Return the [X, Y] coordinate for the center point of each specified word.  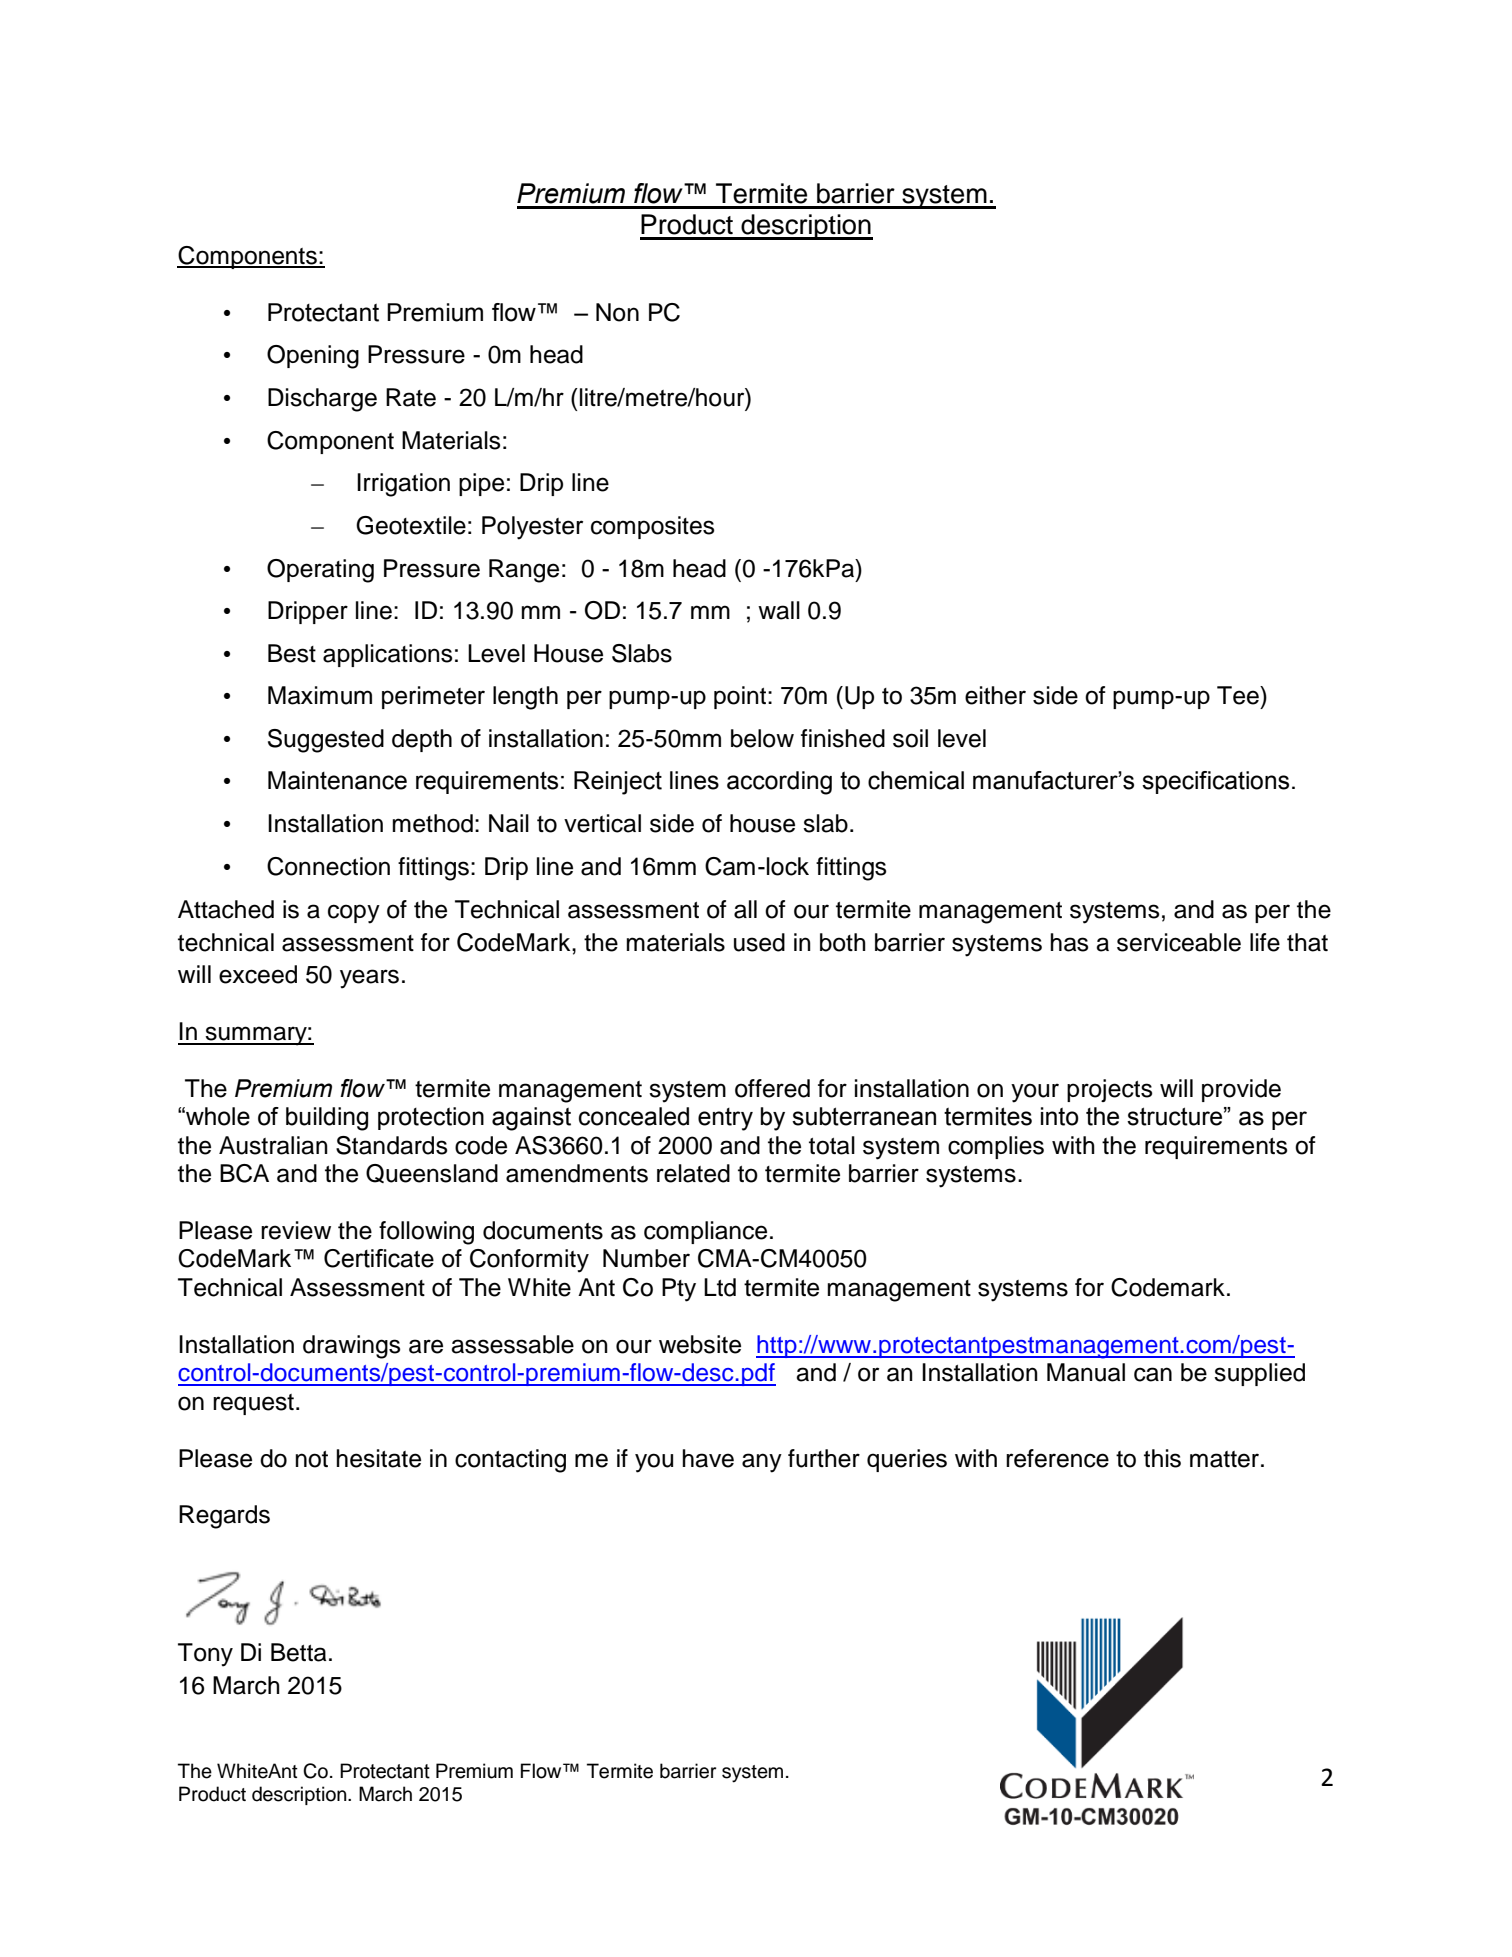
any [762, 1463]
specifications [1215, 782]
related [693, 1173]
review [296, 1230]
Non [617, 312]
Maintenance [337, 780]
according [779, 783]
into [1060, 1116]
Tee [1239, 695]
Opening [313, 357]
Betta [299, 1652]
